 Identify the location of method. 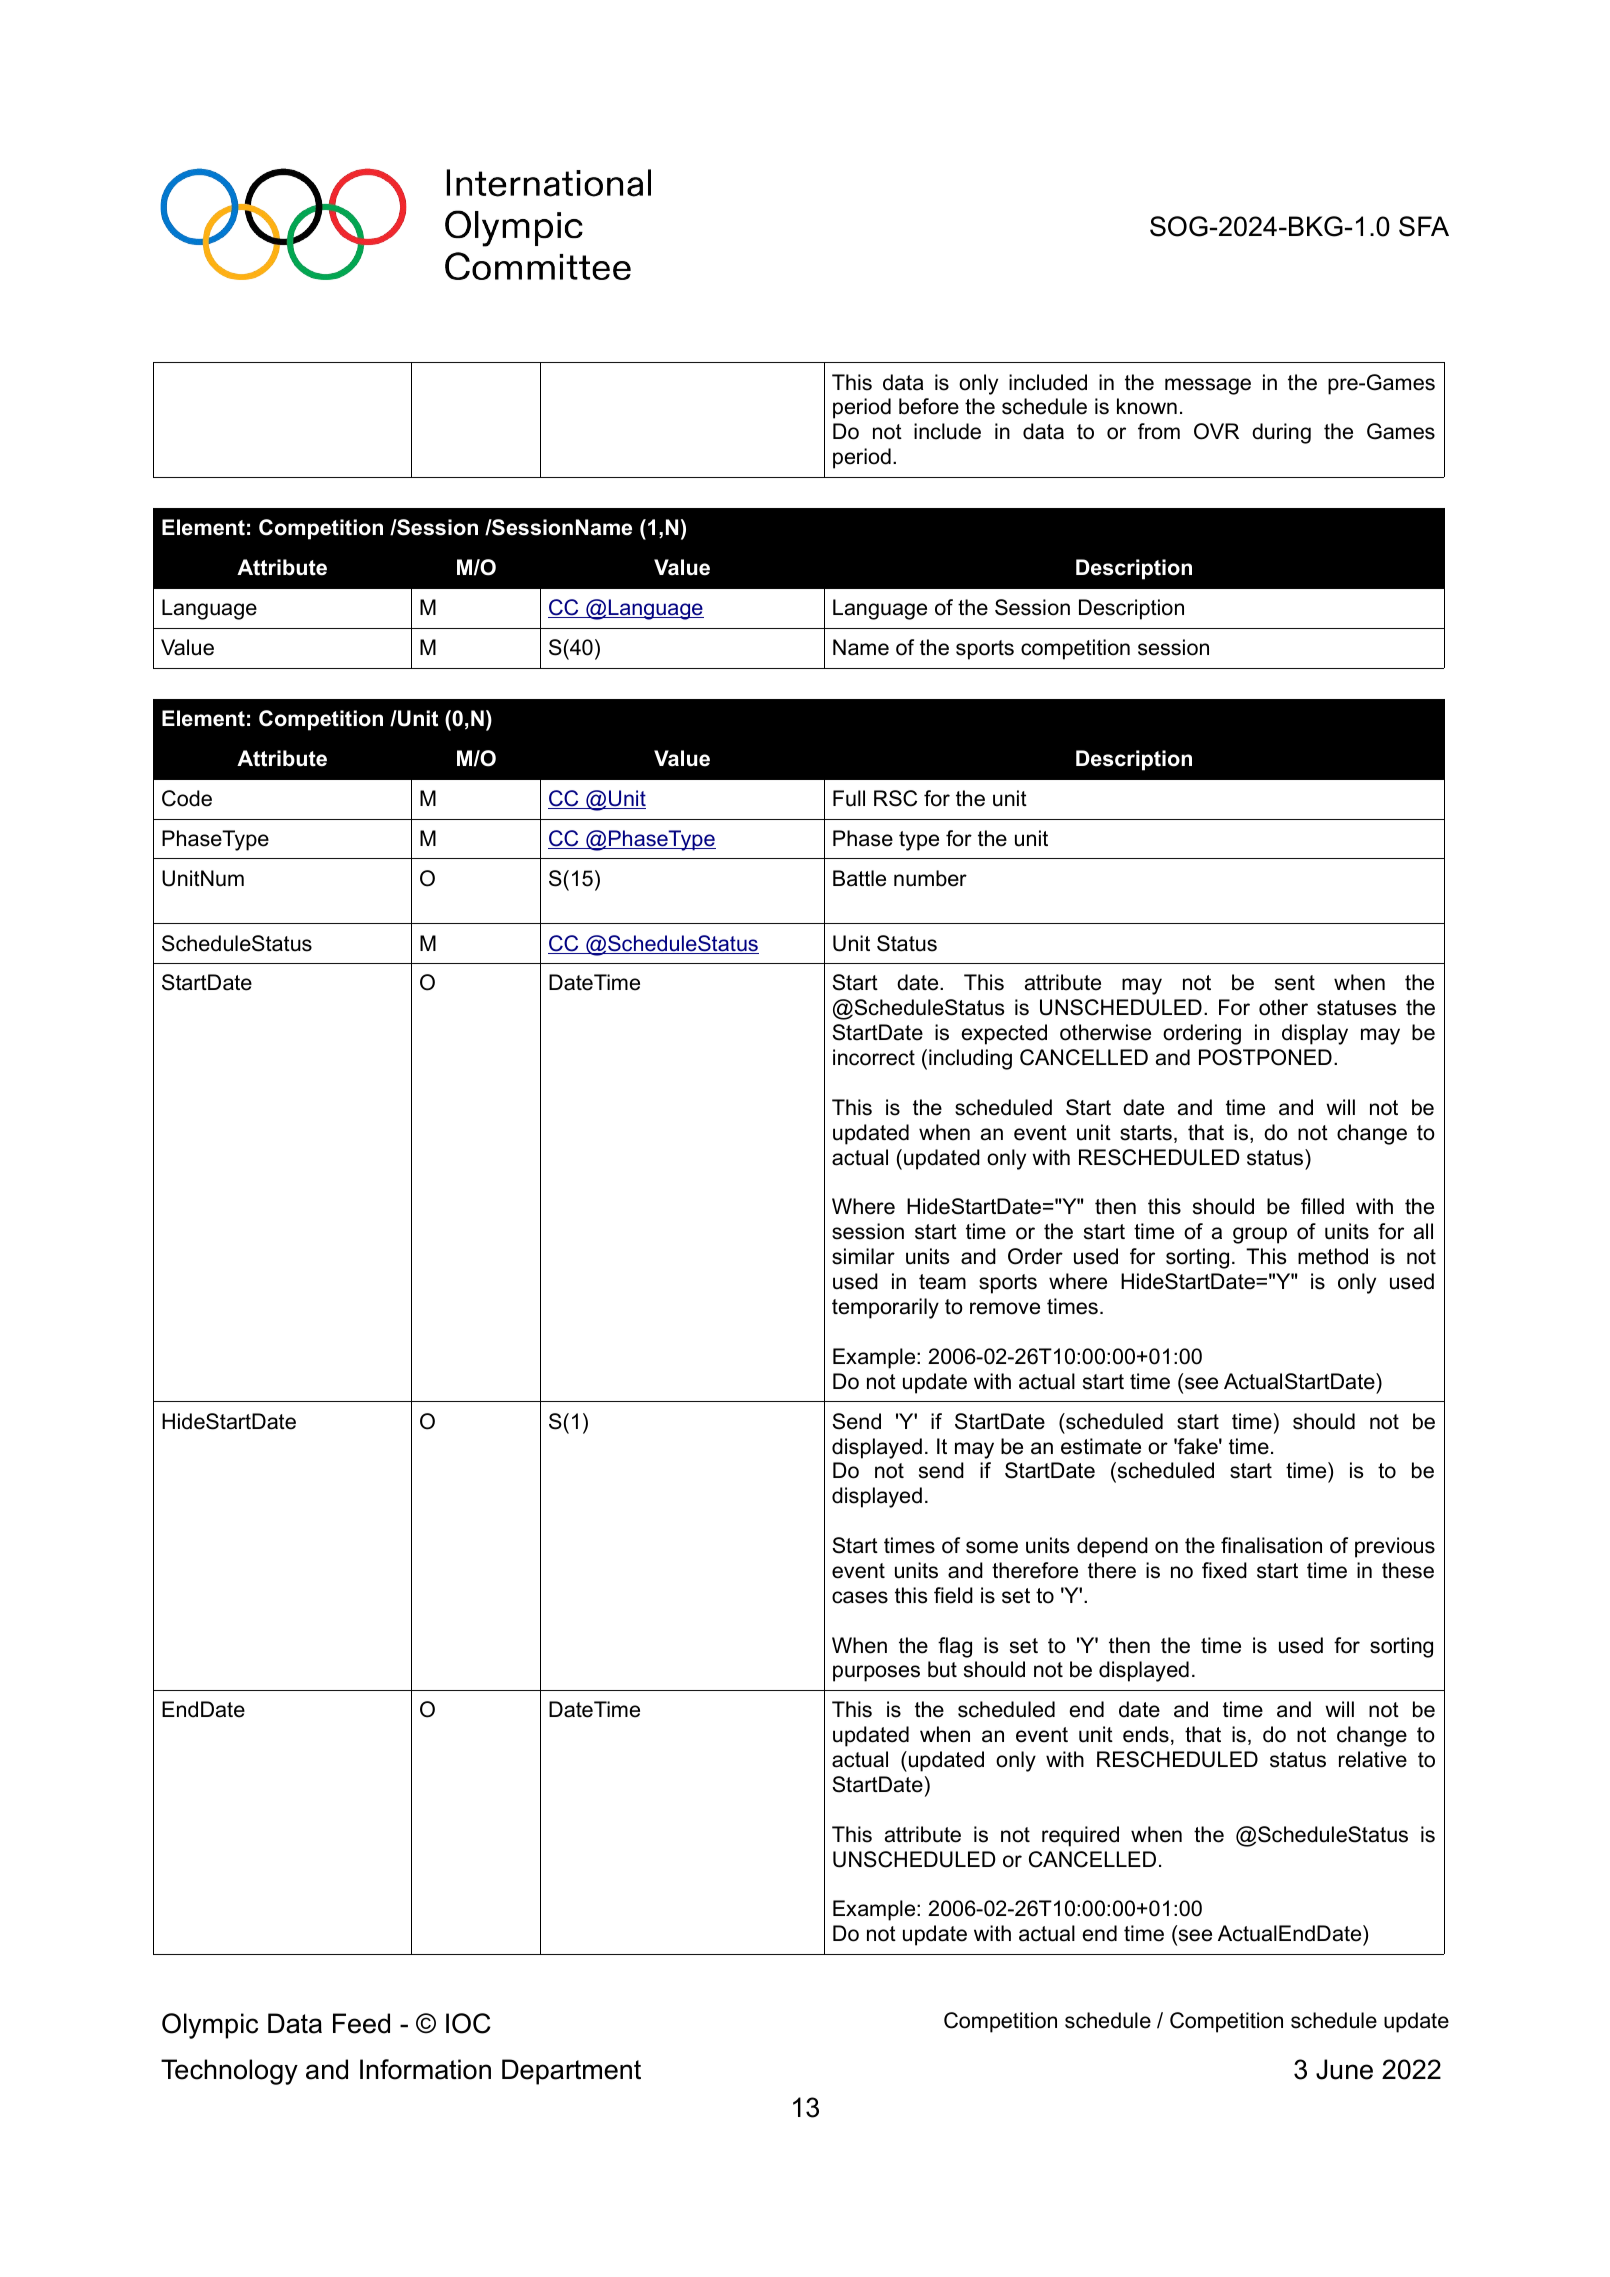
(1333, 1256).
